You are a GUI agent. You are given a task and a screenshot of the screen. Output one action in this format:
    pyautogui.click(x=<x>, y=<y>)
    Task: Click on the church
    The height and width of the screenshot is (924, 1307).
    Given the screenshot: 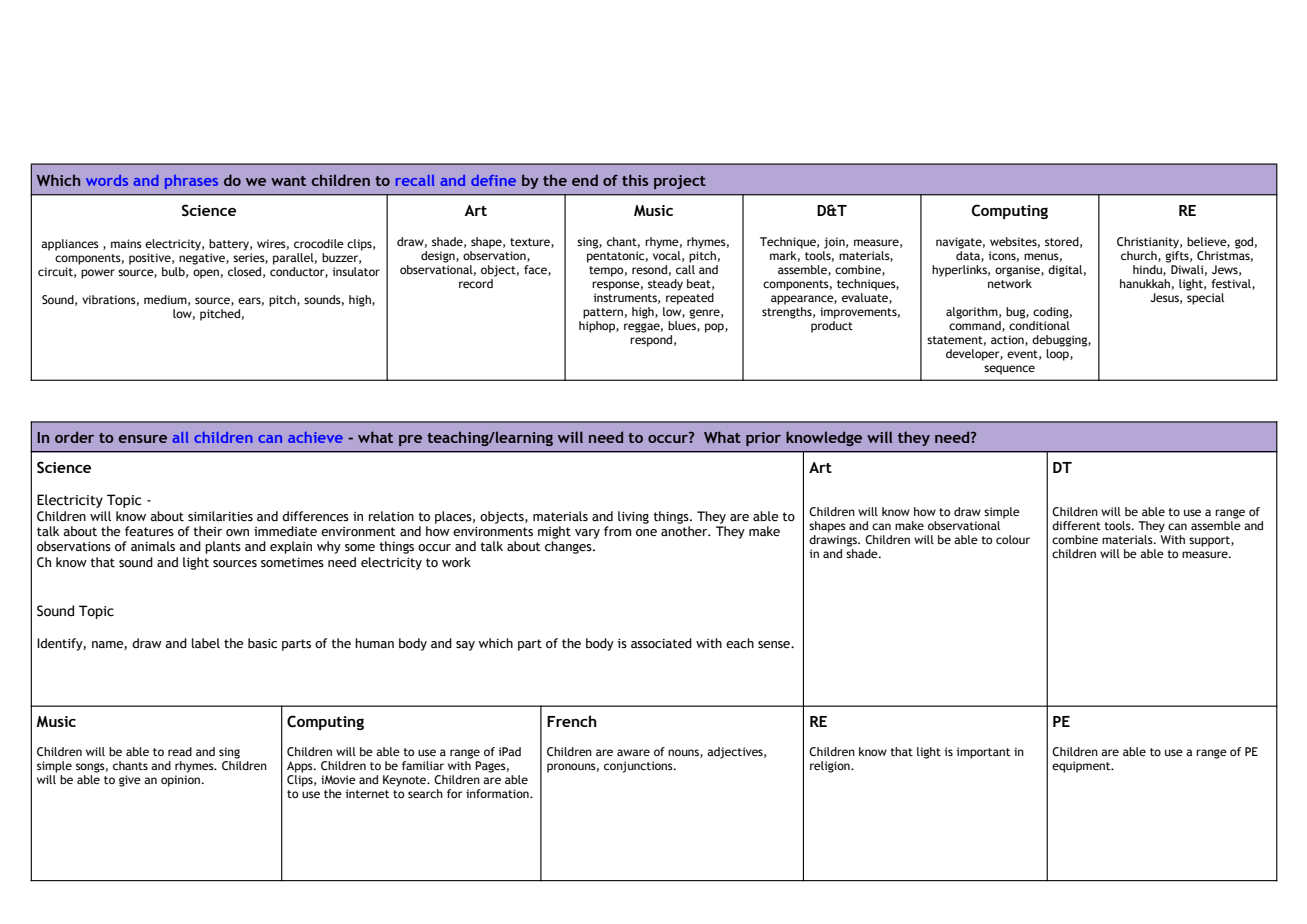 What is the action you would take?
    pyautogui.click(x=1140, y=256)
